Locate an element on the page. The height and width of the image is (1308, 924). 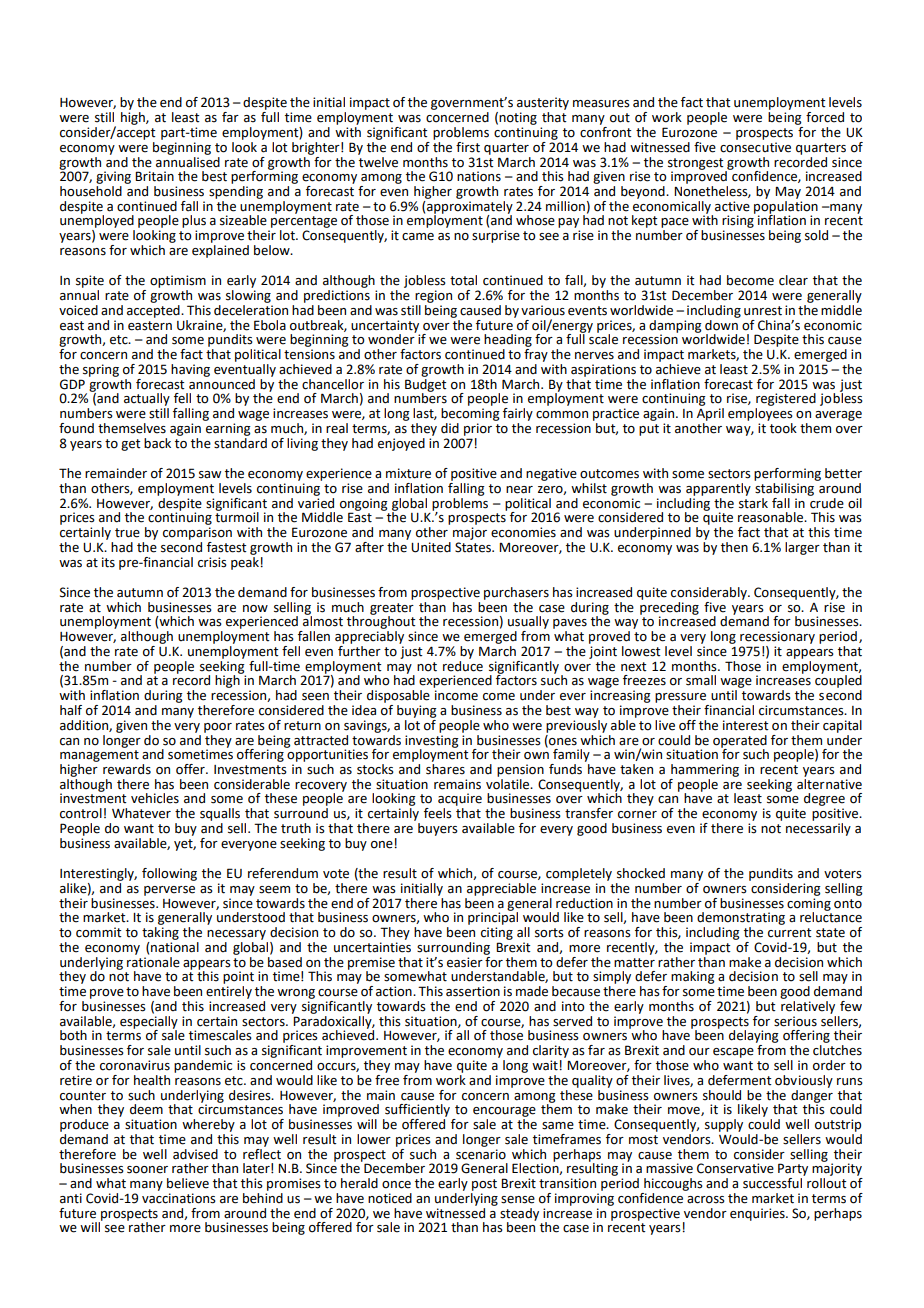
buyers is located at coordinates (438, 829).
